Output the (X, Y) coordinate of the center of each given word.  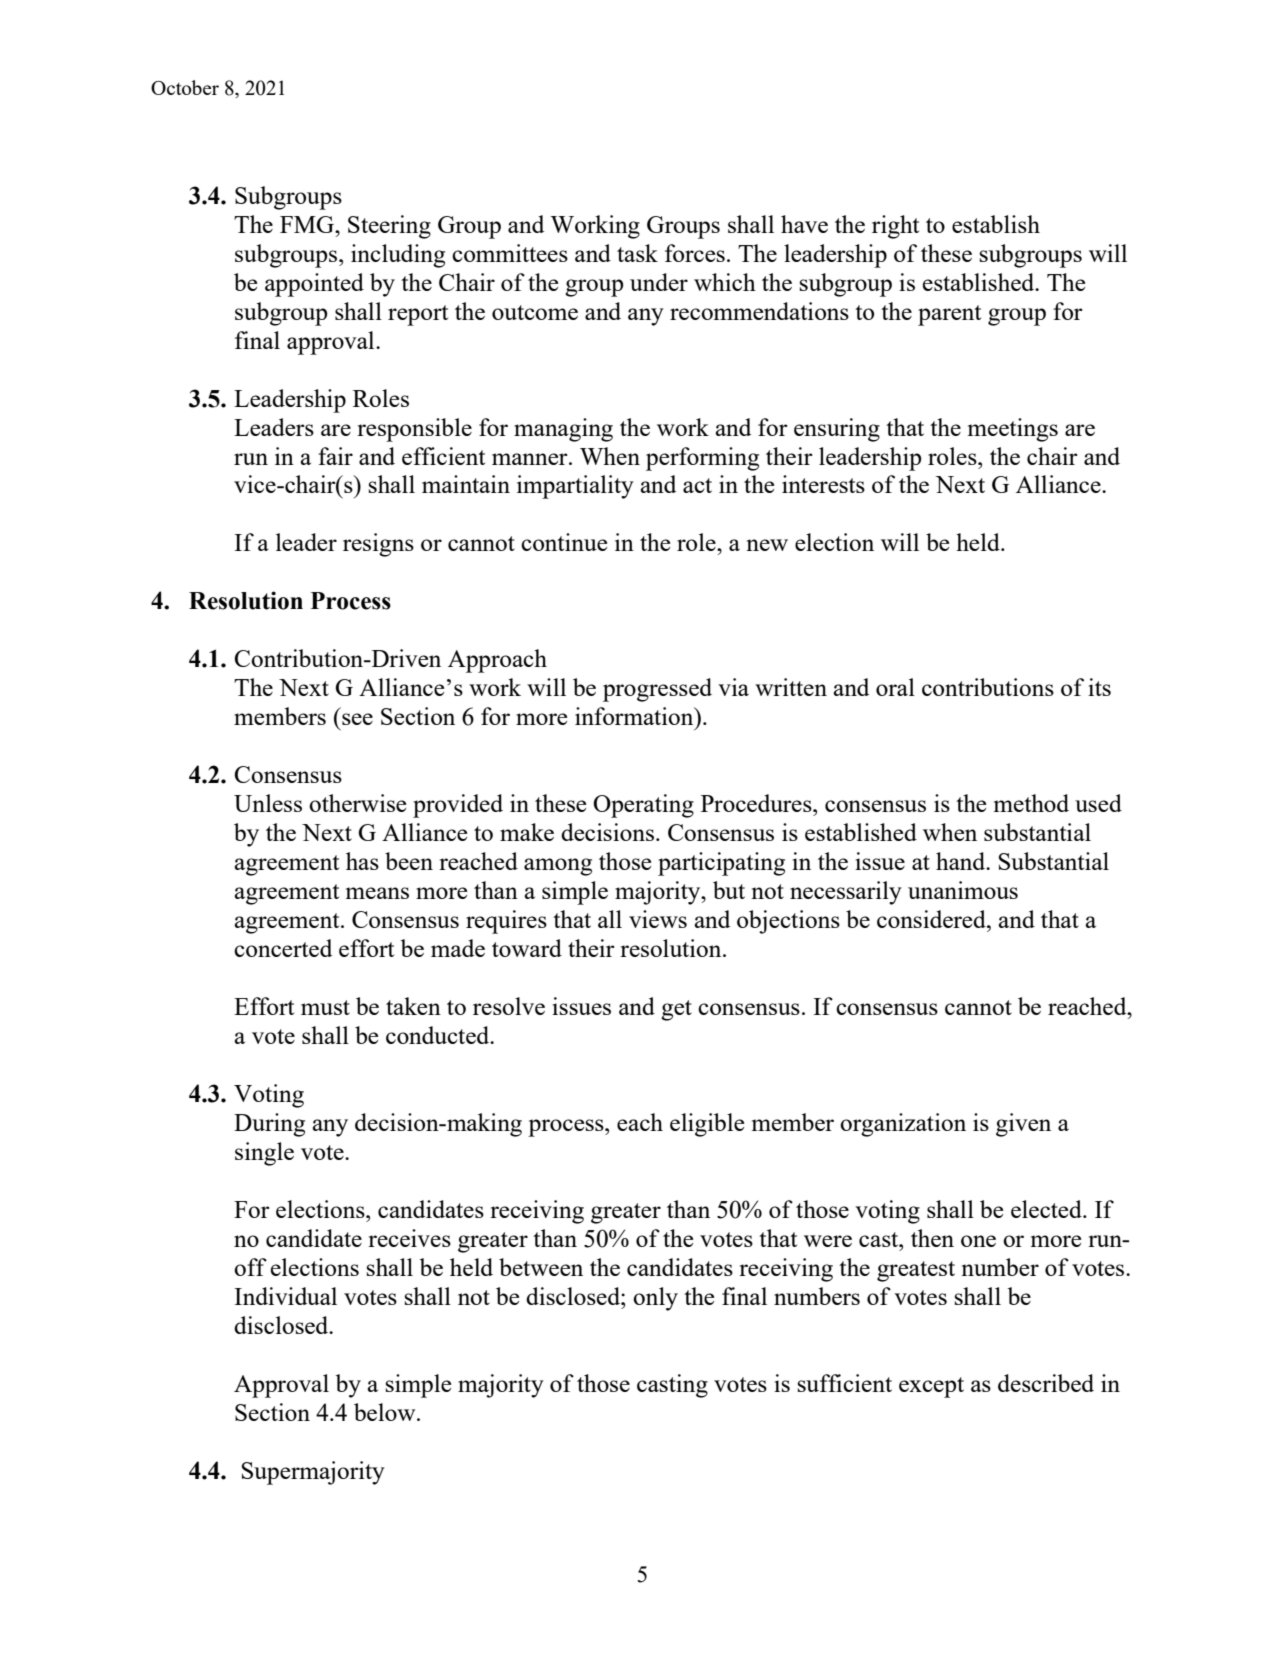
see (357, 719)
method (1031, 803)
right (895, 227)
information (635, 716)
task (637, 253)
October (185, 87)
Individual (285, 1296)
